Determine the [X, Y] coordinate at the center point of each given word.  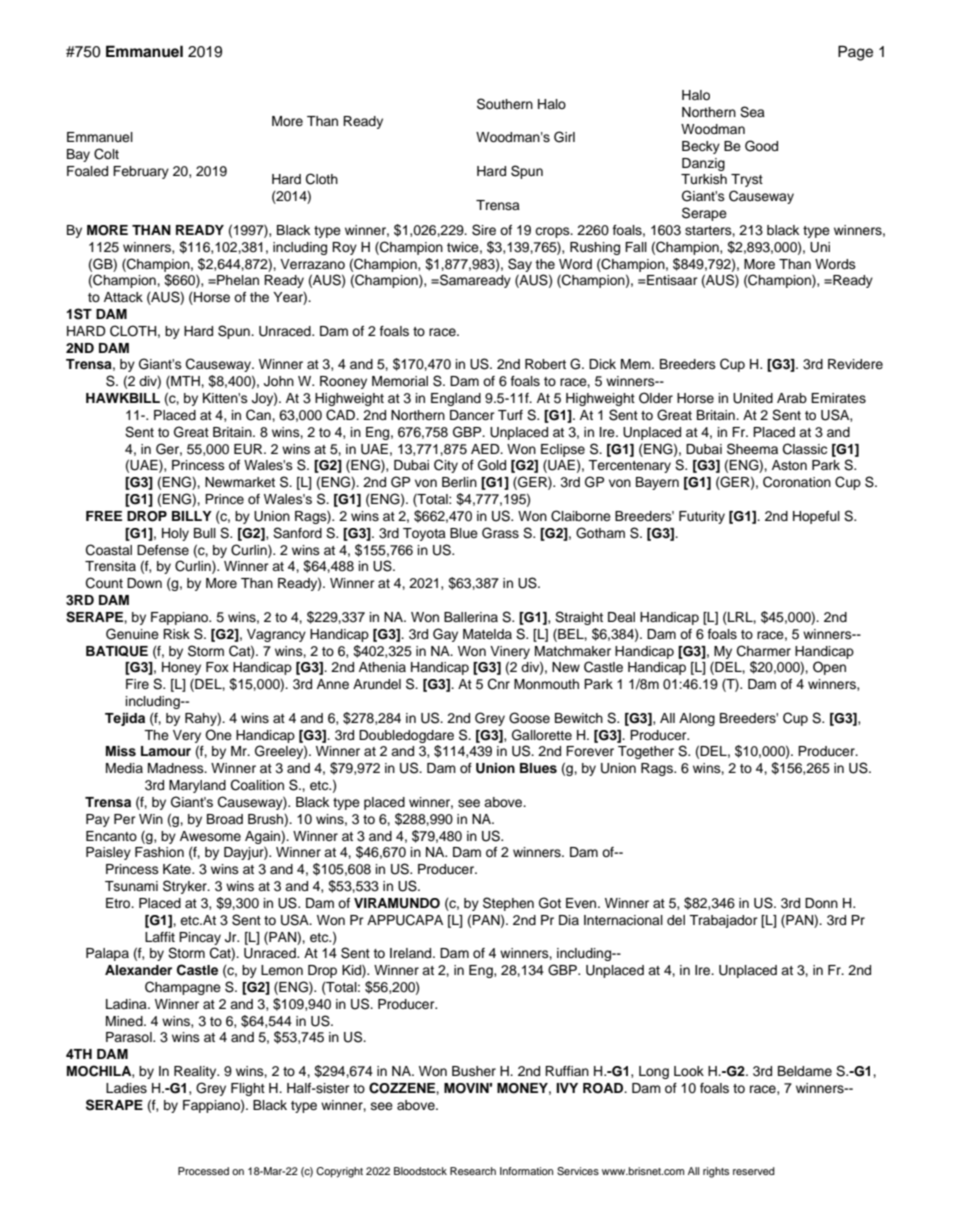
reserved [754, 1171]
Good [761, 146]
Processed [203, 1171]
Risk [176, 634]
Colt [106, 154]
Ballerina [471, 617]
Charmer [764, 651]
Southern [505, 104]
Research [473, 1171]
